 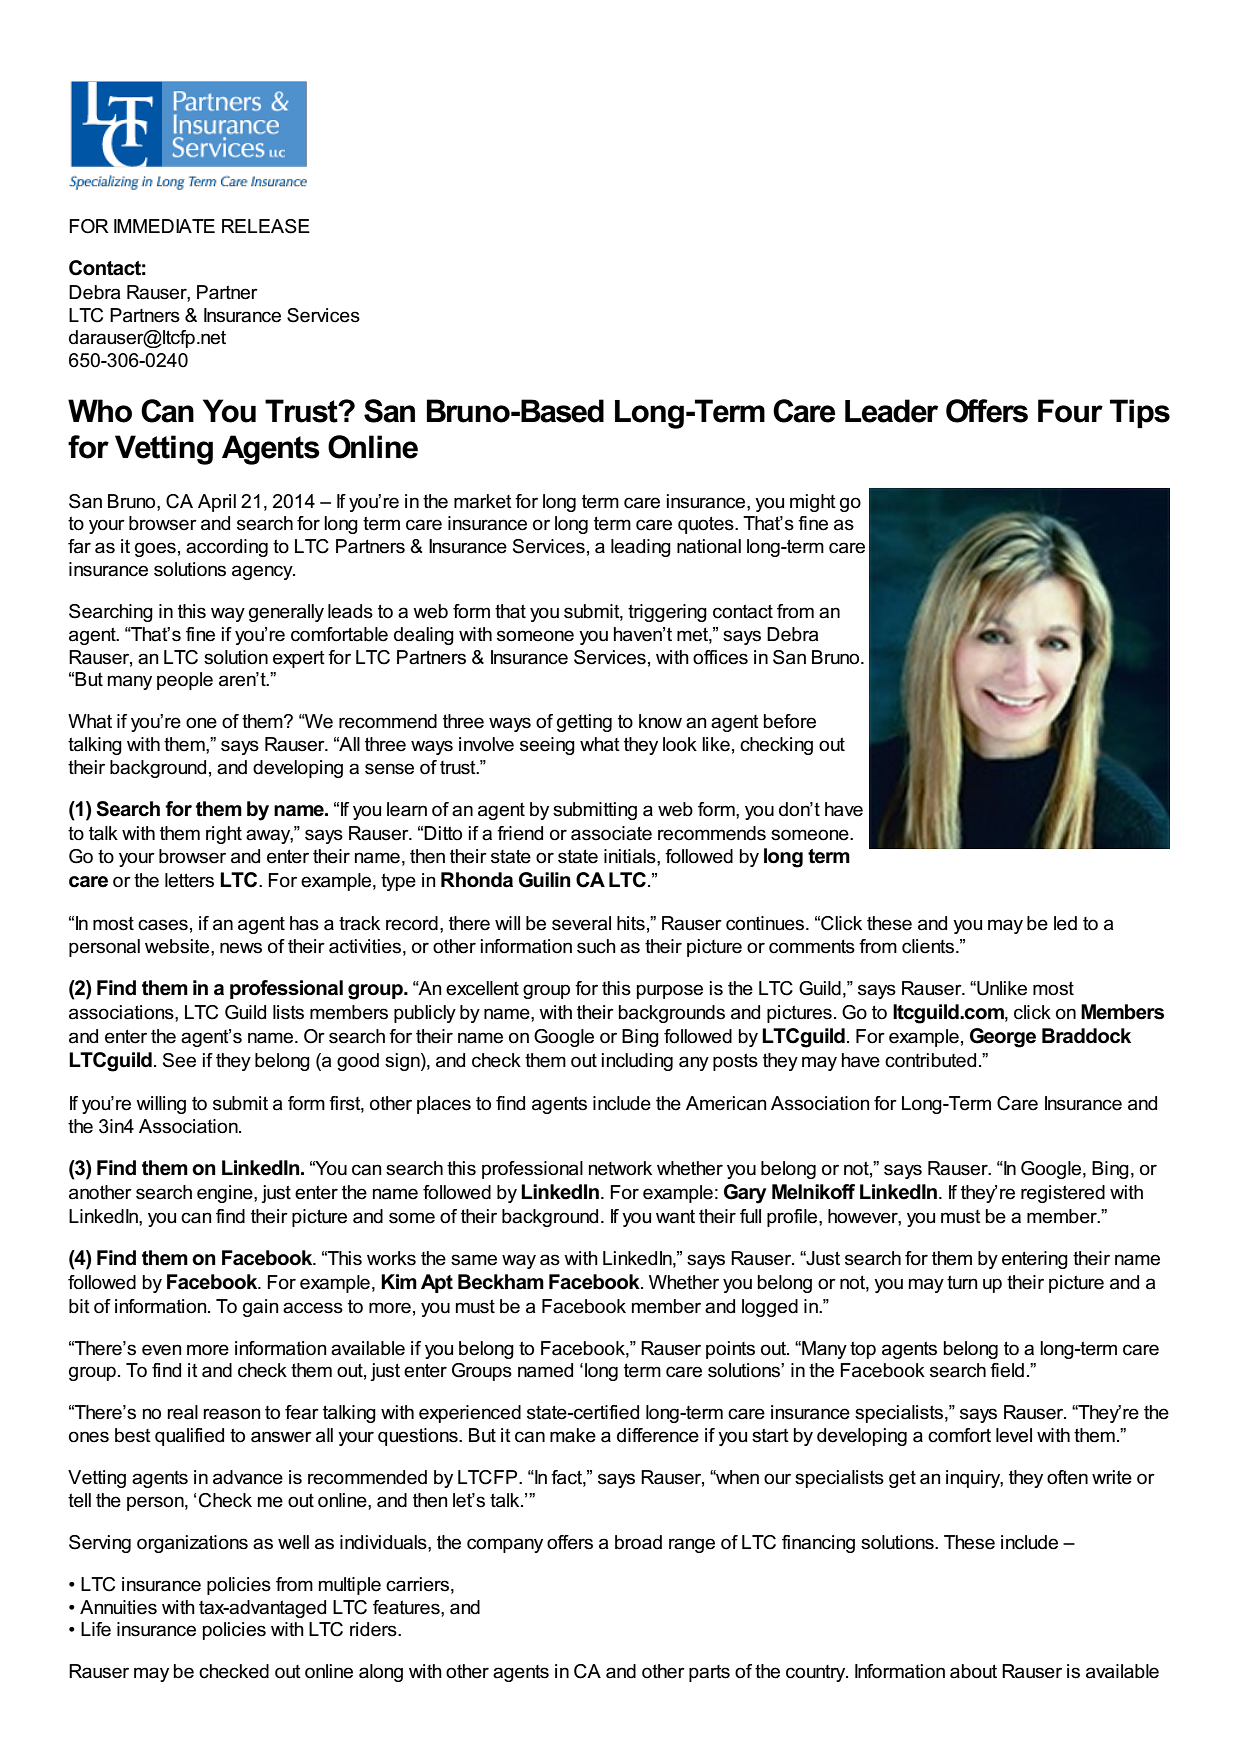 What do you see at coordinates (266, 226) in the screenshot?
I see `RELEASE` at bounding box center [266, 226].
